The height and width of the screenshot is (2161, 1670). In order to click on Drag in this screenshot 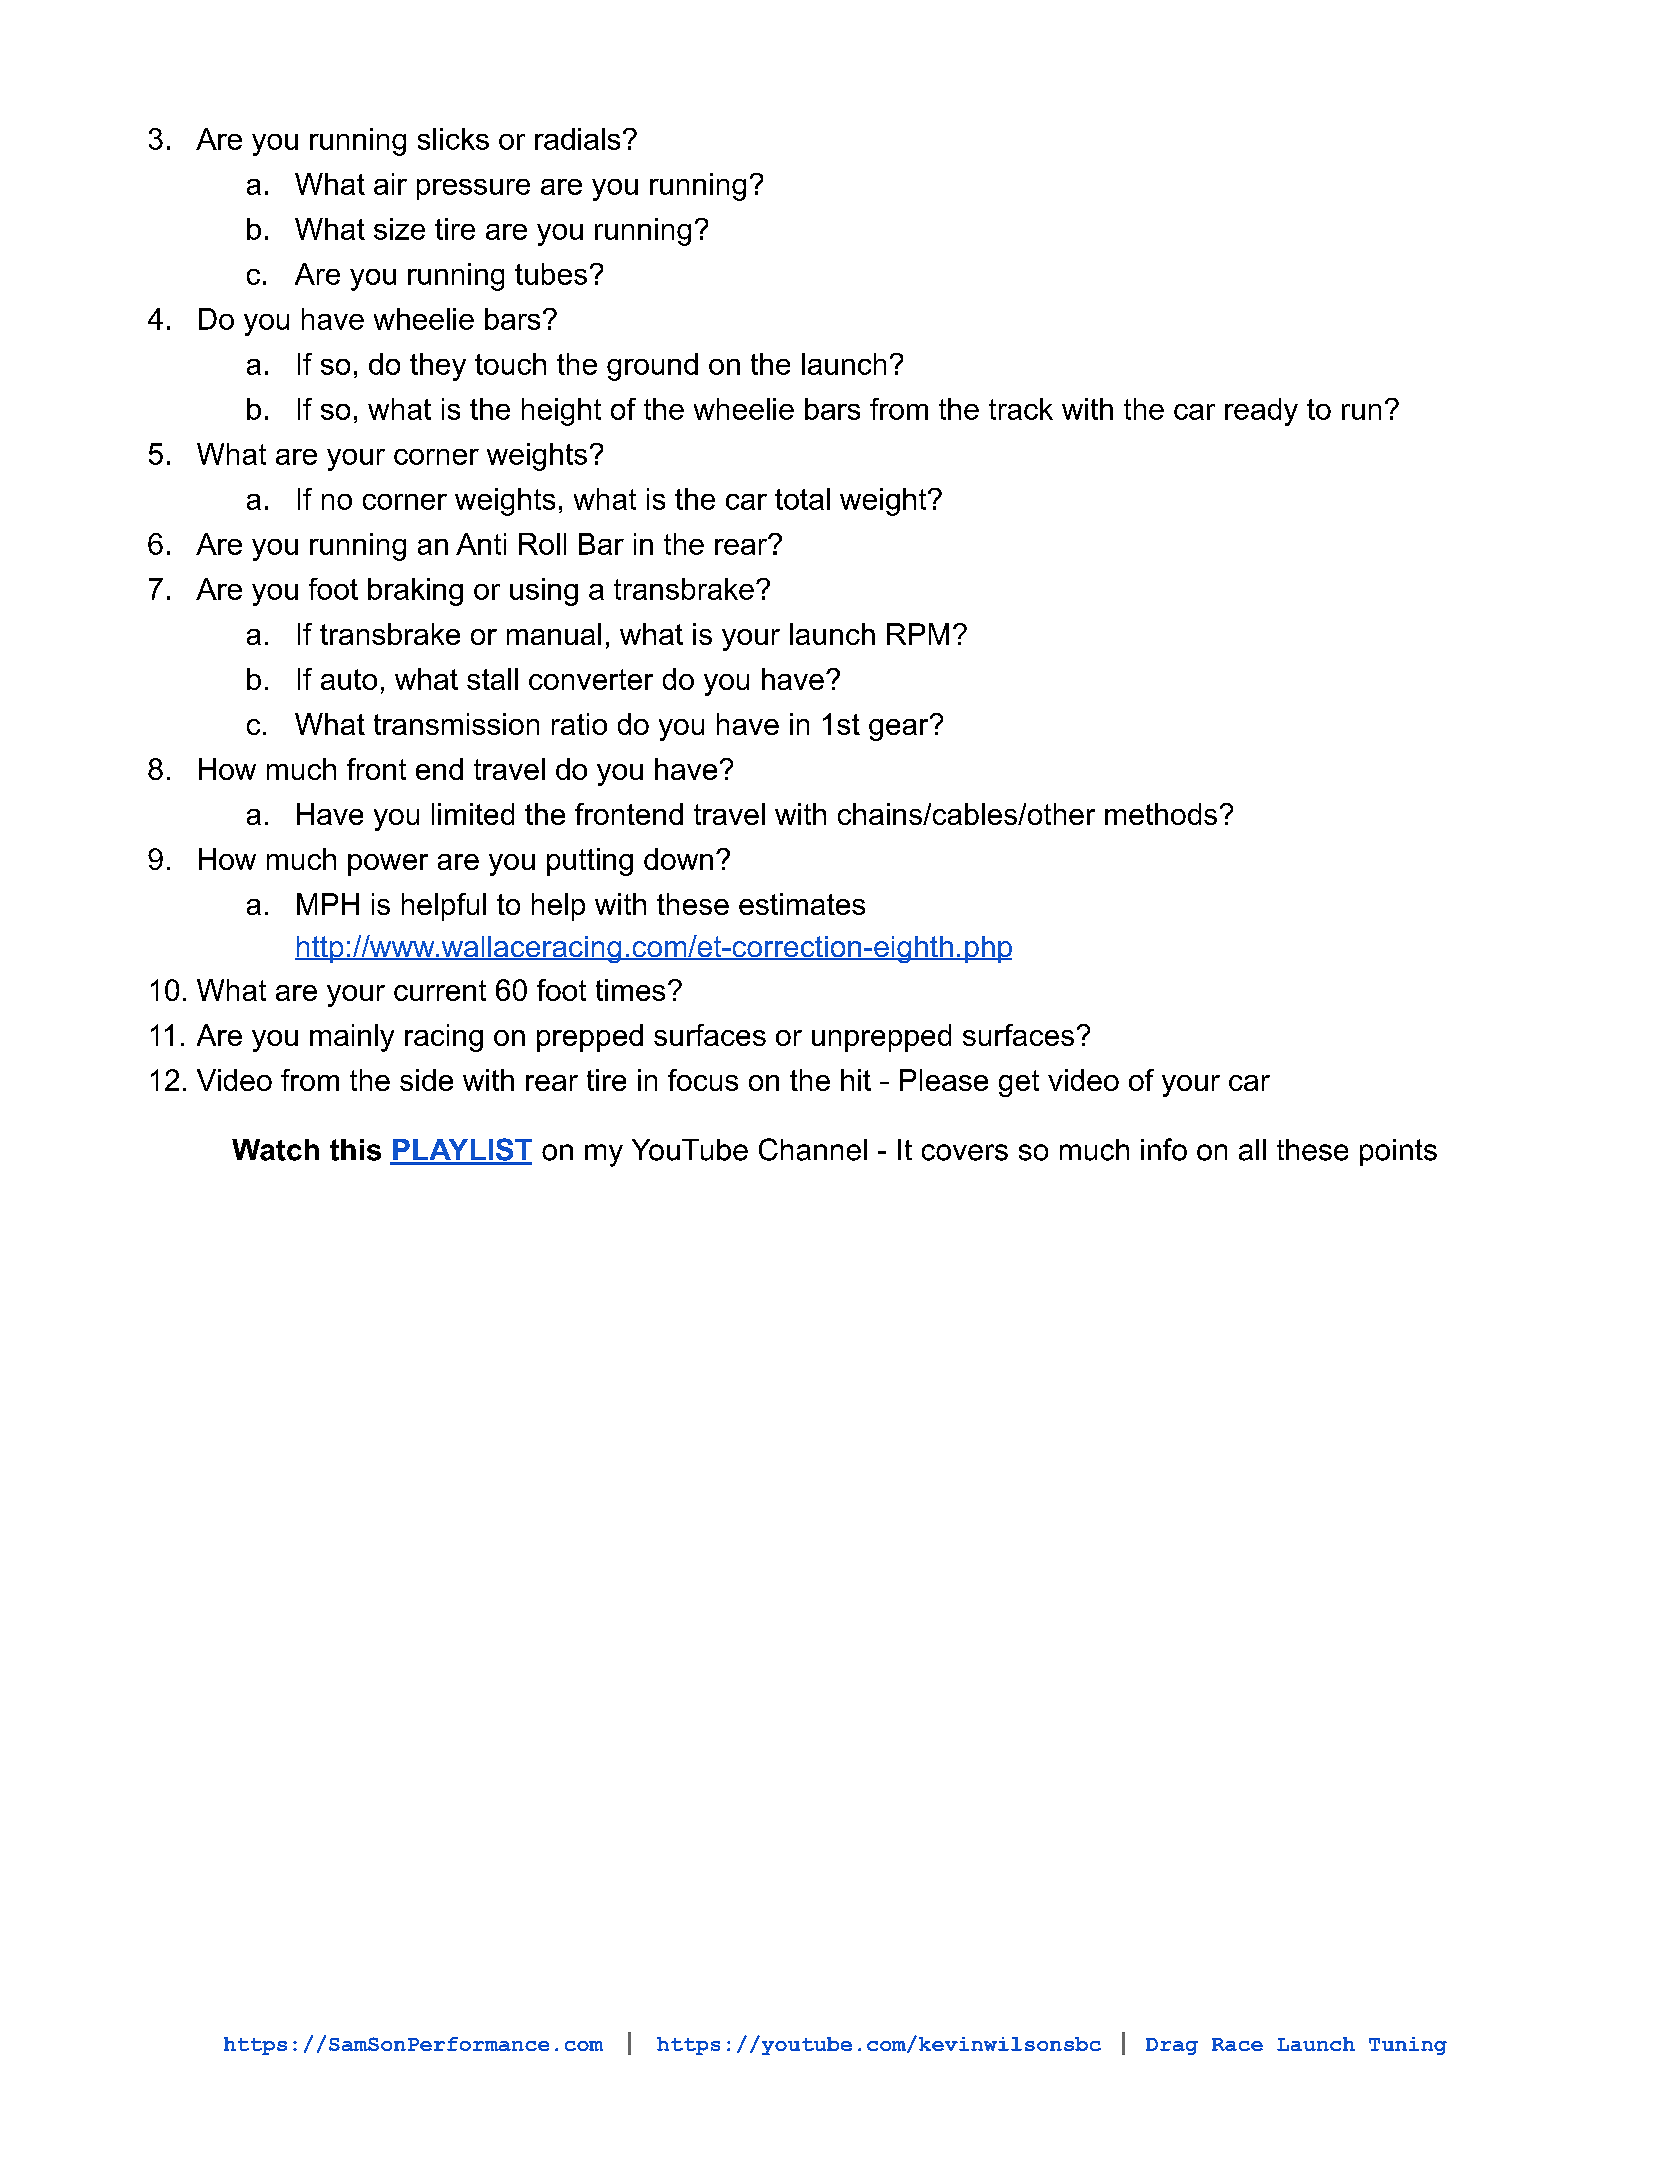, I will do `click(1172, 2046)`.
